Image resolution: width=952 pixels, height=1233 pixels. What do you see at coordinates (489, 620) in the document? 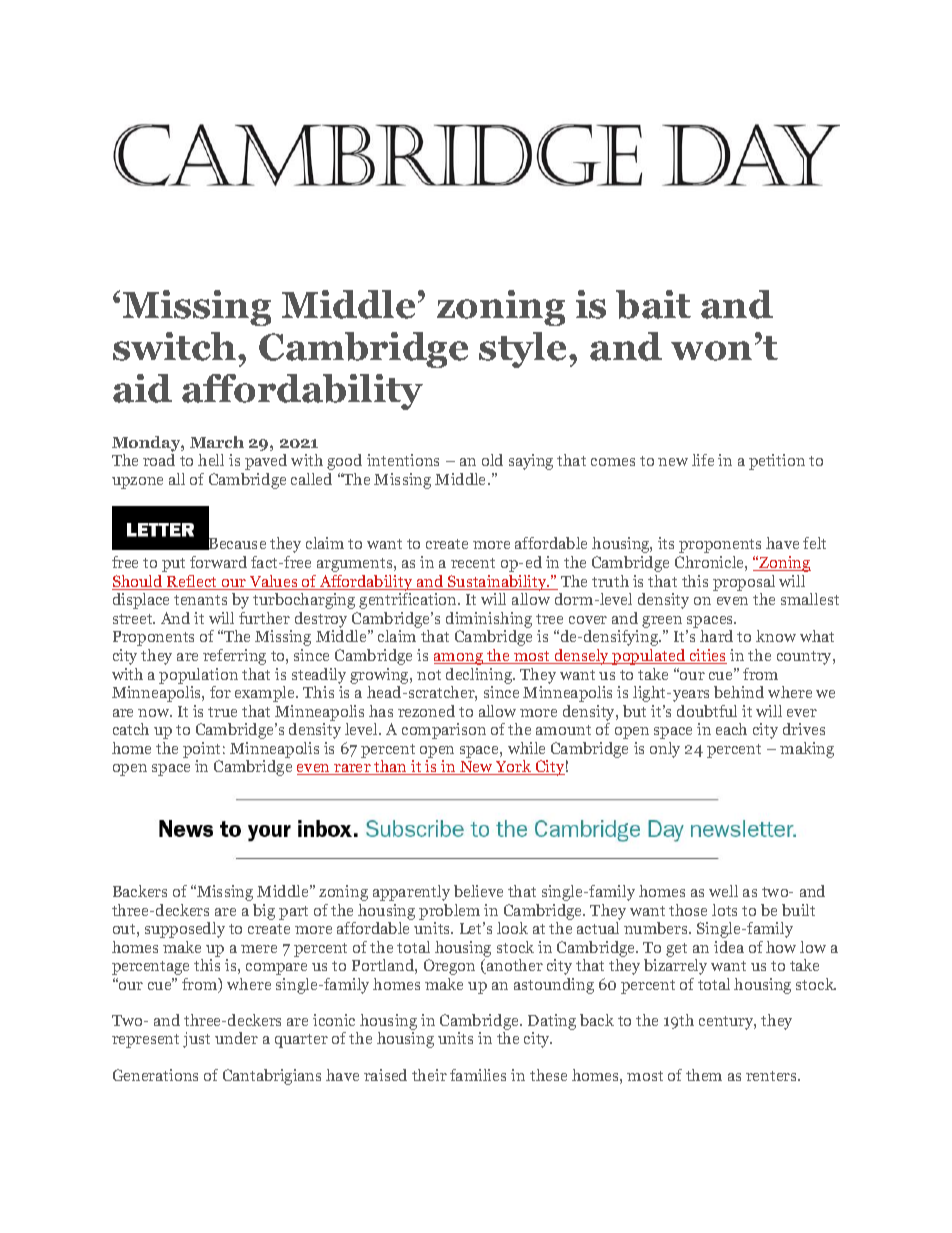
I see `diminishing` at bounding box center [489, 620].
